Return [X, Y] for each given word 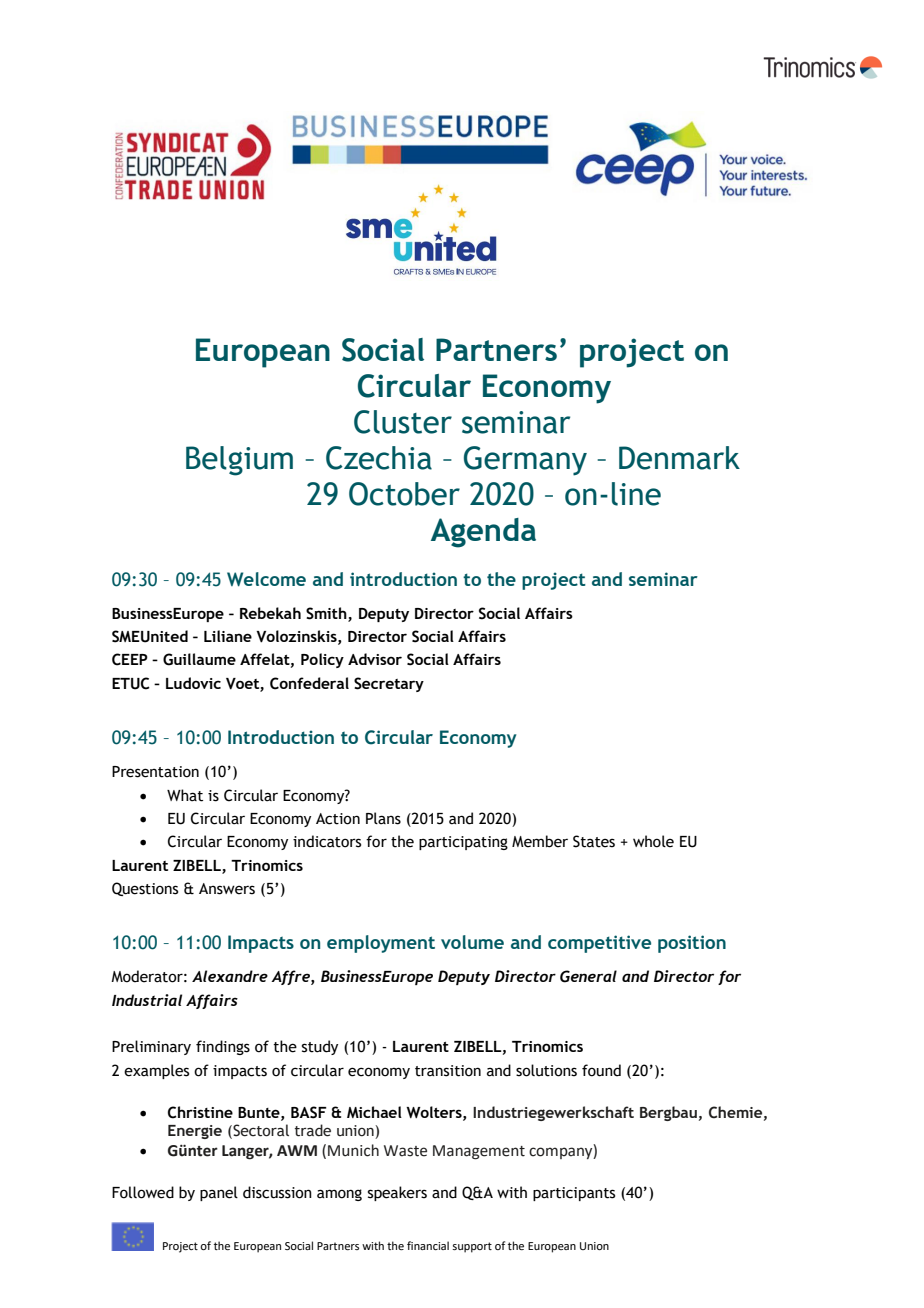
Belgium [239, 461]
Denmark [679, 458]
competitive [599, 944]
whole [653, 841]
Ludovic [193, 683]
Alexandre [230, 976]
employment [381, 944]
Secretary [389, 684]
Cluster [403, 422]
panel [219, 1193]
